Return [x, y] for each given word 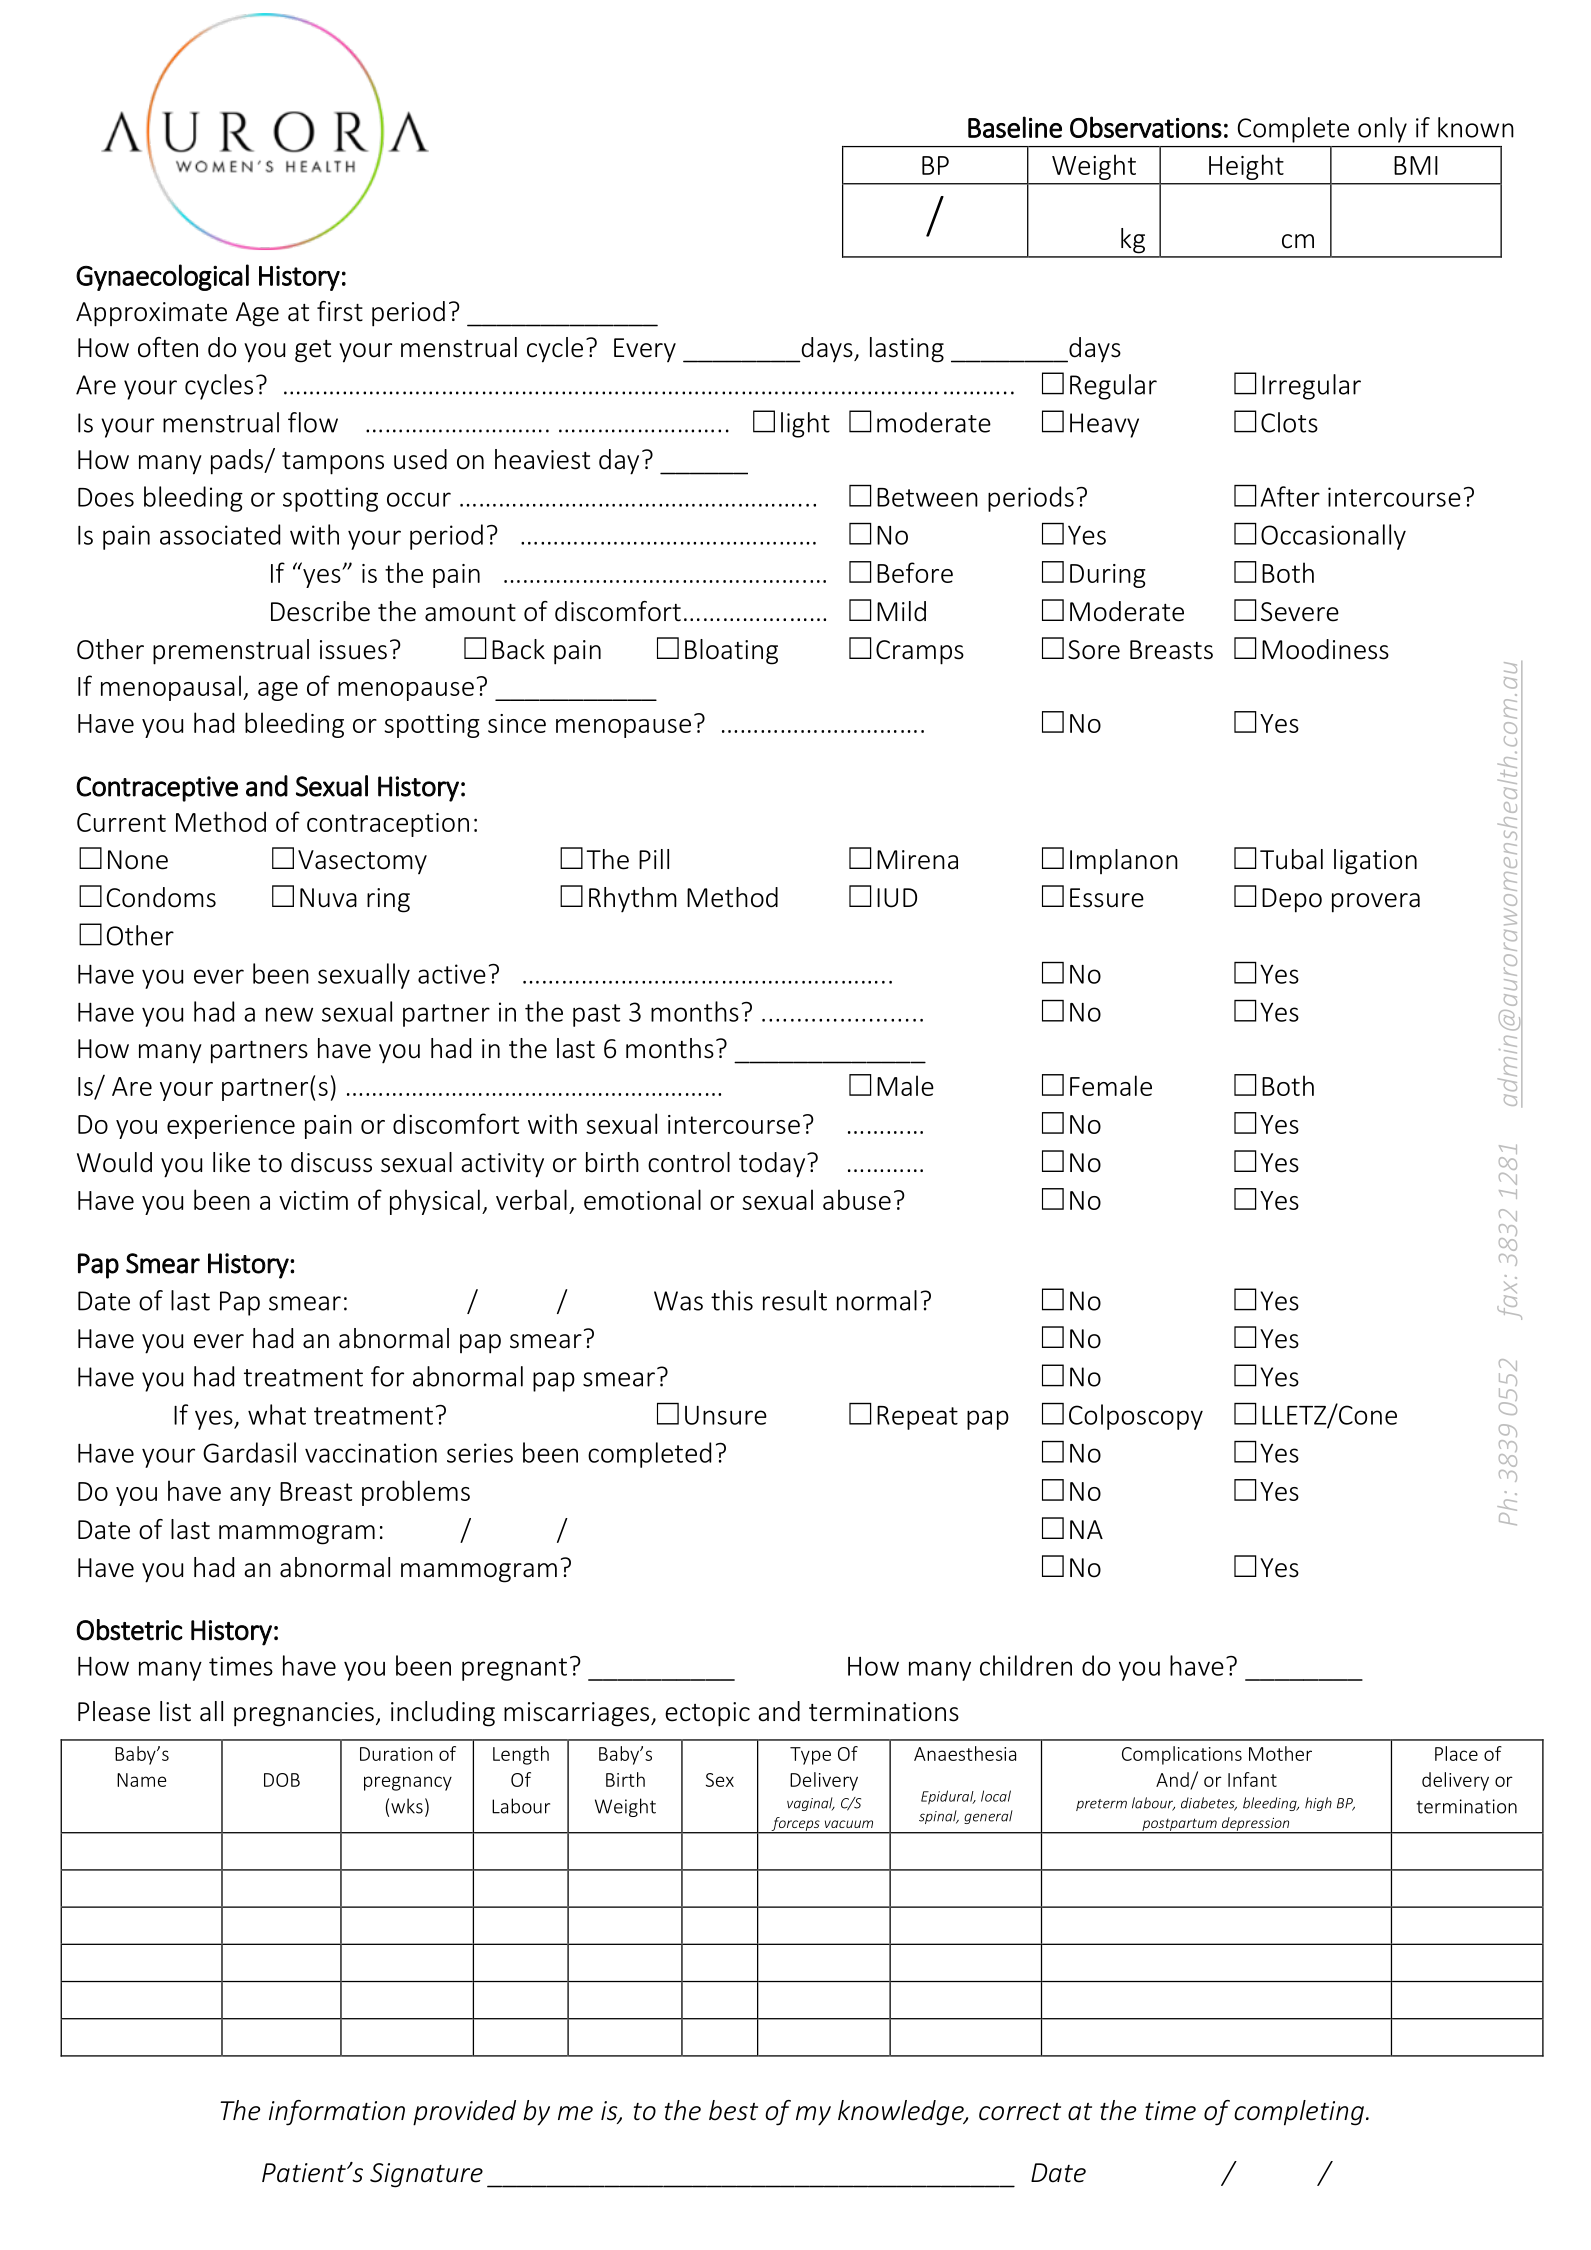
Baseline [1015, 127]
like [231, 1162]
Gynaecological [162, 277]
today [773, 1165]
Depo [1292, 900]
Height [1246, 167]
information [337, 2113]
